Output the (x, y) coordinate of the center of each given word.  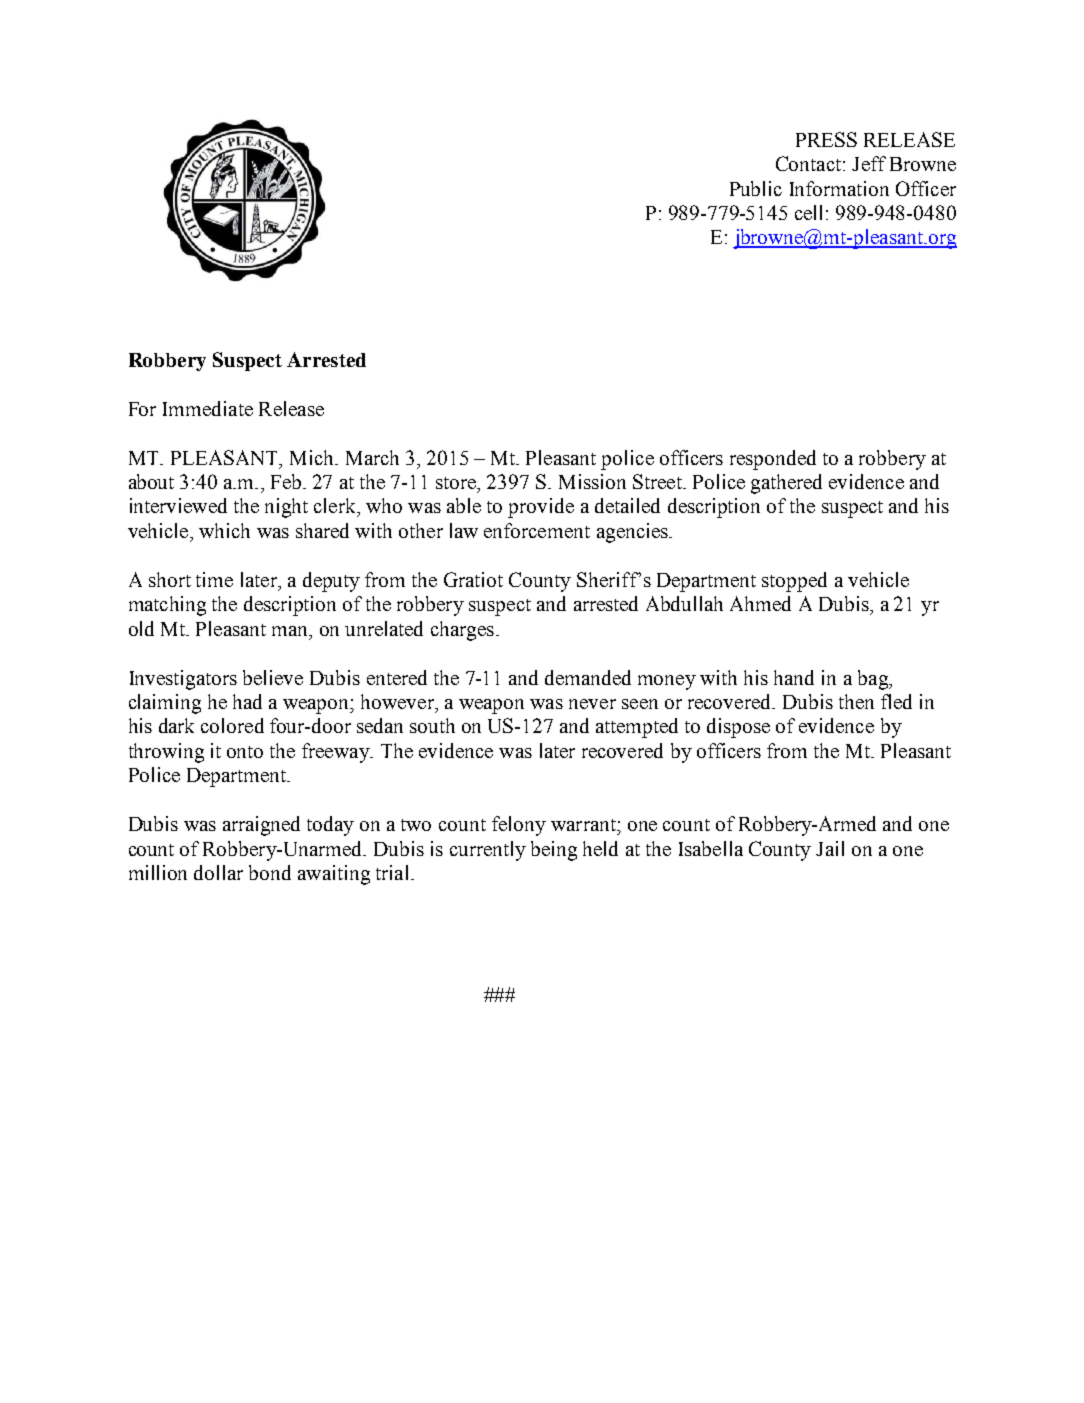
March (372, 457)
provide (541, 508)
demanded (588, 677)
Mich (313, 457)
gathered (786, 484)
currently (488, 851)
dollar (218, 872)
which (224, 530)
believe (273, 677)
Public (756, 188)
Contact (808, 163)
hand (794, 677)
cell (811, 212)
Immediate (208, 408)
